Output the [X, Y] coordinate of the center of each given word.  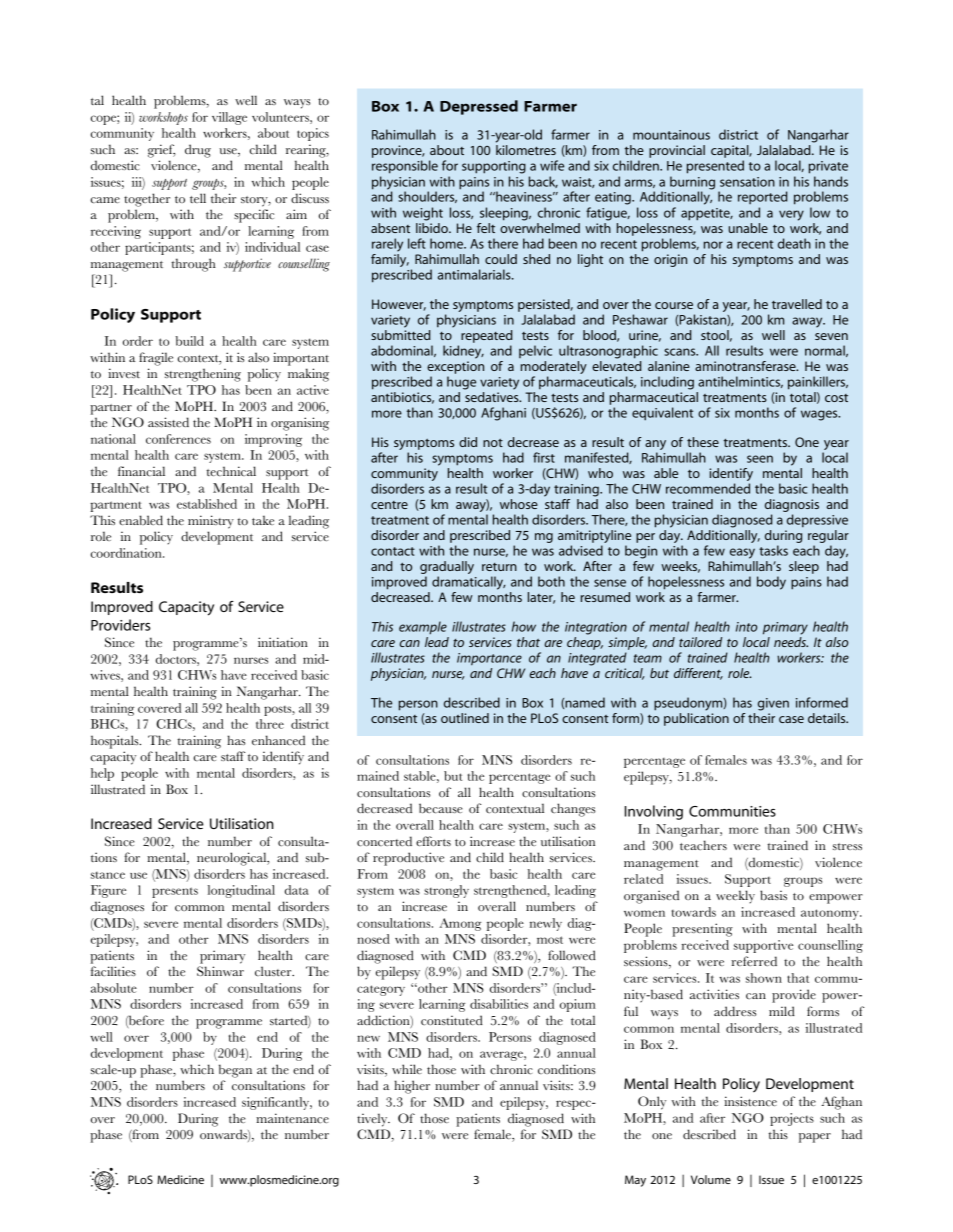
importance [489, 659]
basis [773, 895]
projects [792, 1119]
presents [175, 892]
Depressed [479, 107]
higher [412, 1087]
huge [461, 383]
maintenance [292, 1118]
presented [715, 167]
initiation [283, 642]
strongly [446, 891]
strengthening [203, 375]
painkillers [818, 383]
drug [198, 151]
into [746, 627]
